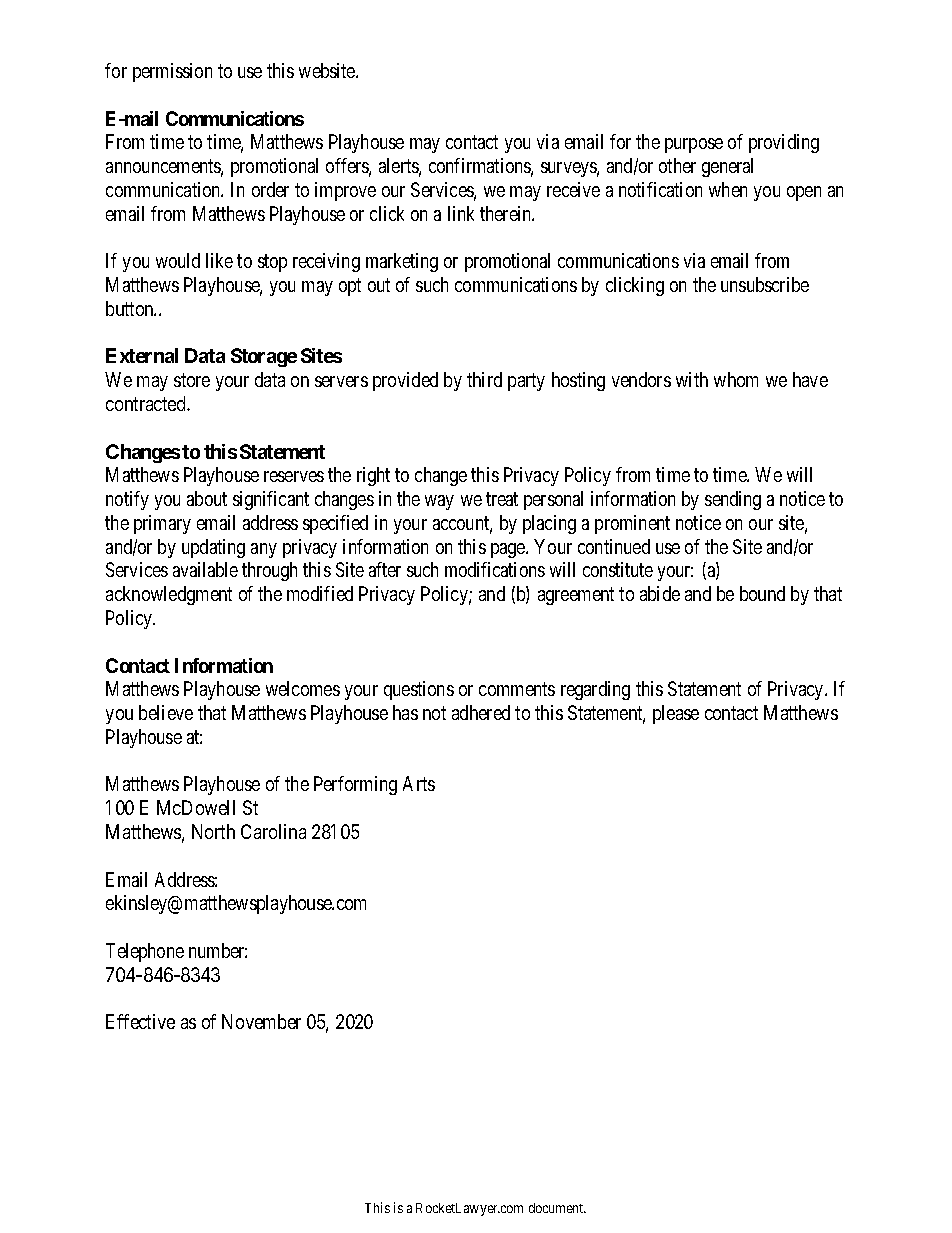 The image size is (952, 1233). Describe the element at coordinates (172, 72) in the screenshot. I see `permission` at that location.
